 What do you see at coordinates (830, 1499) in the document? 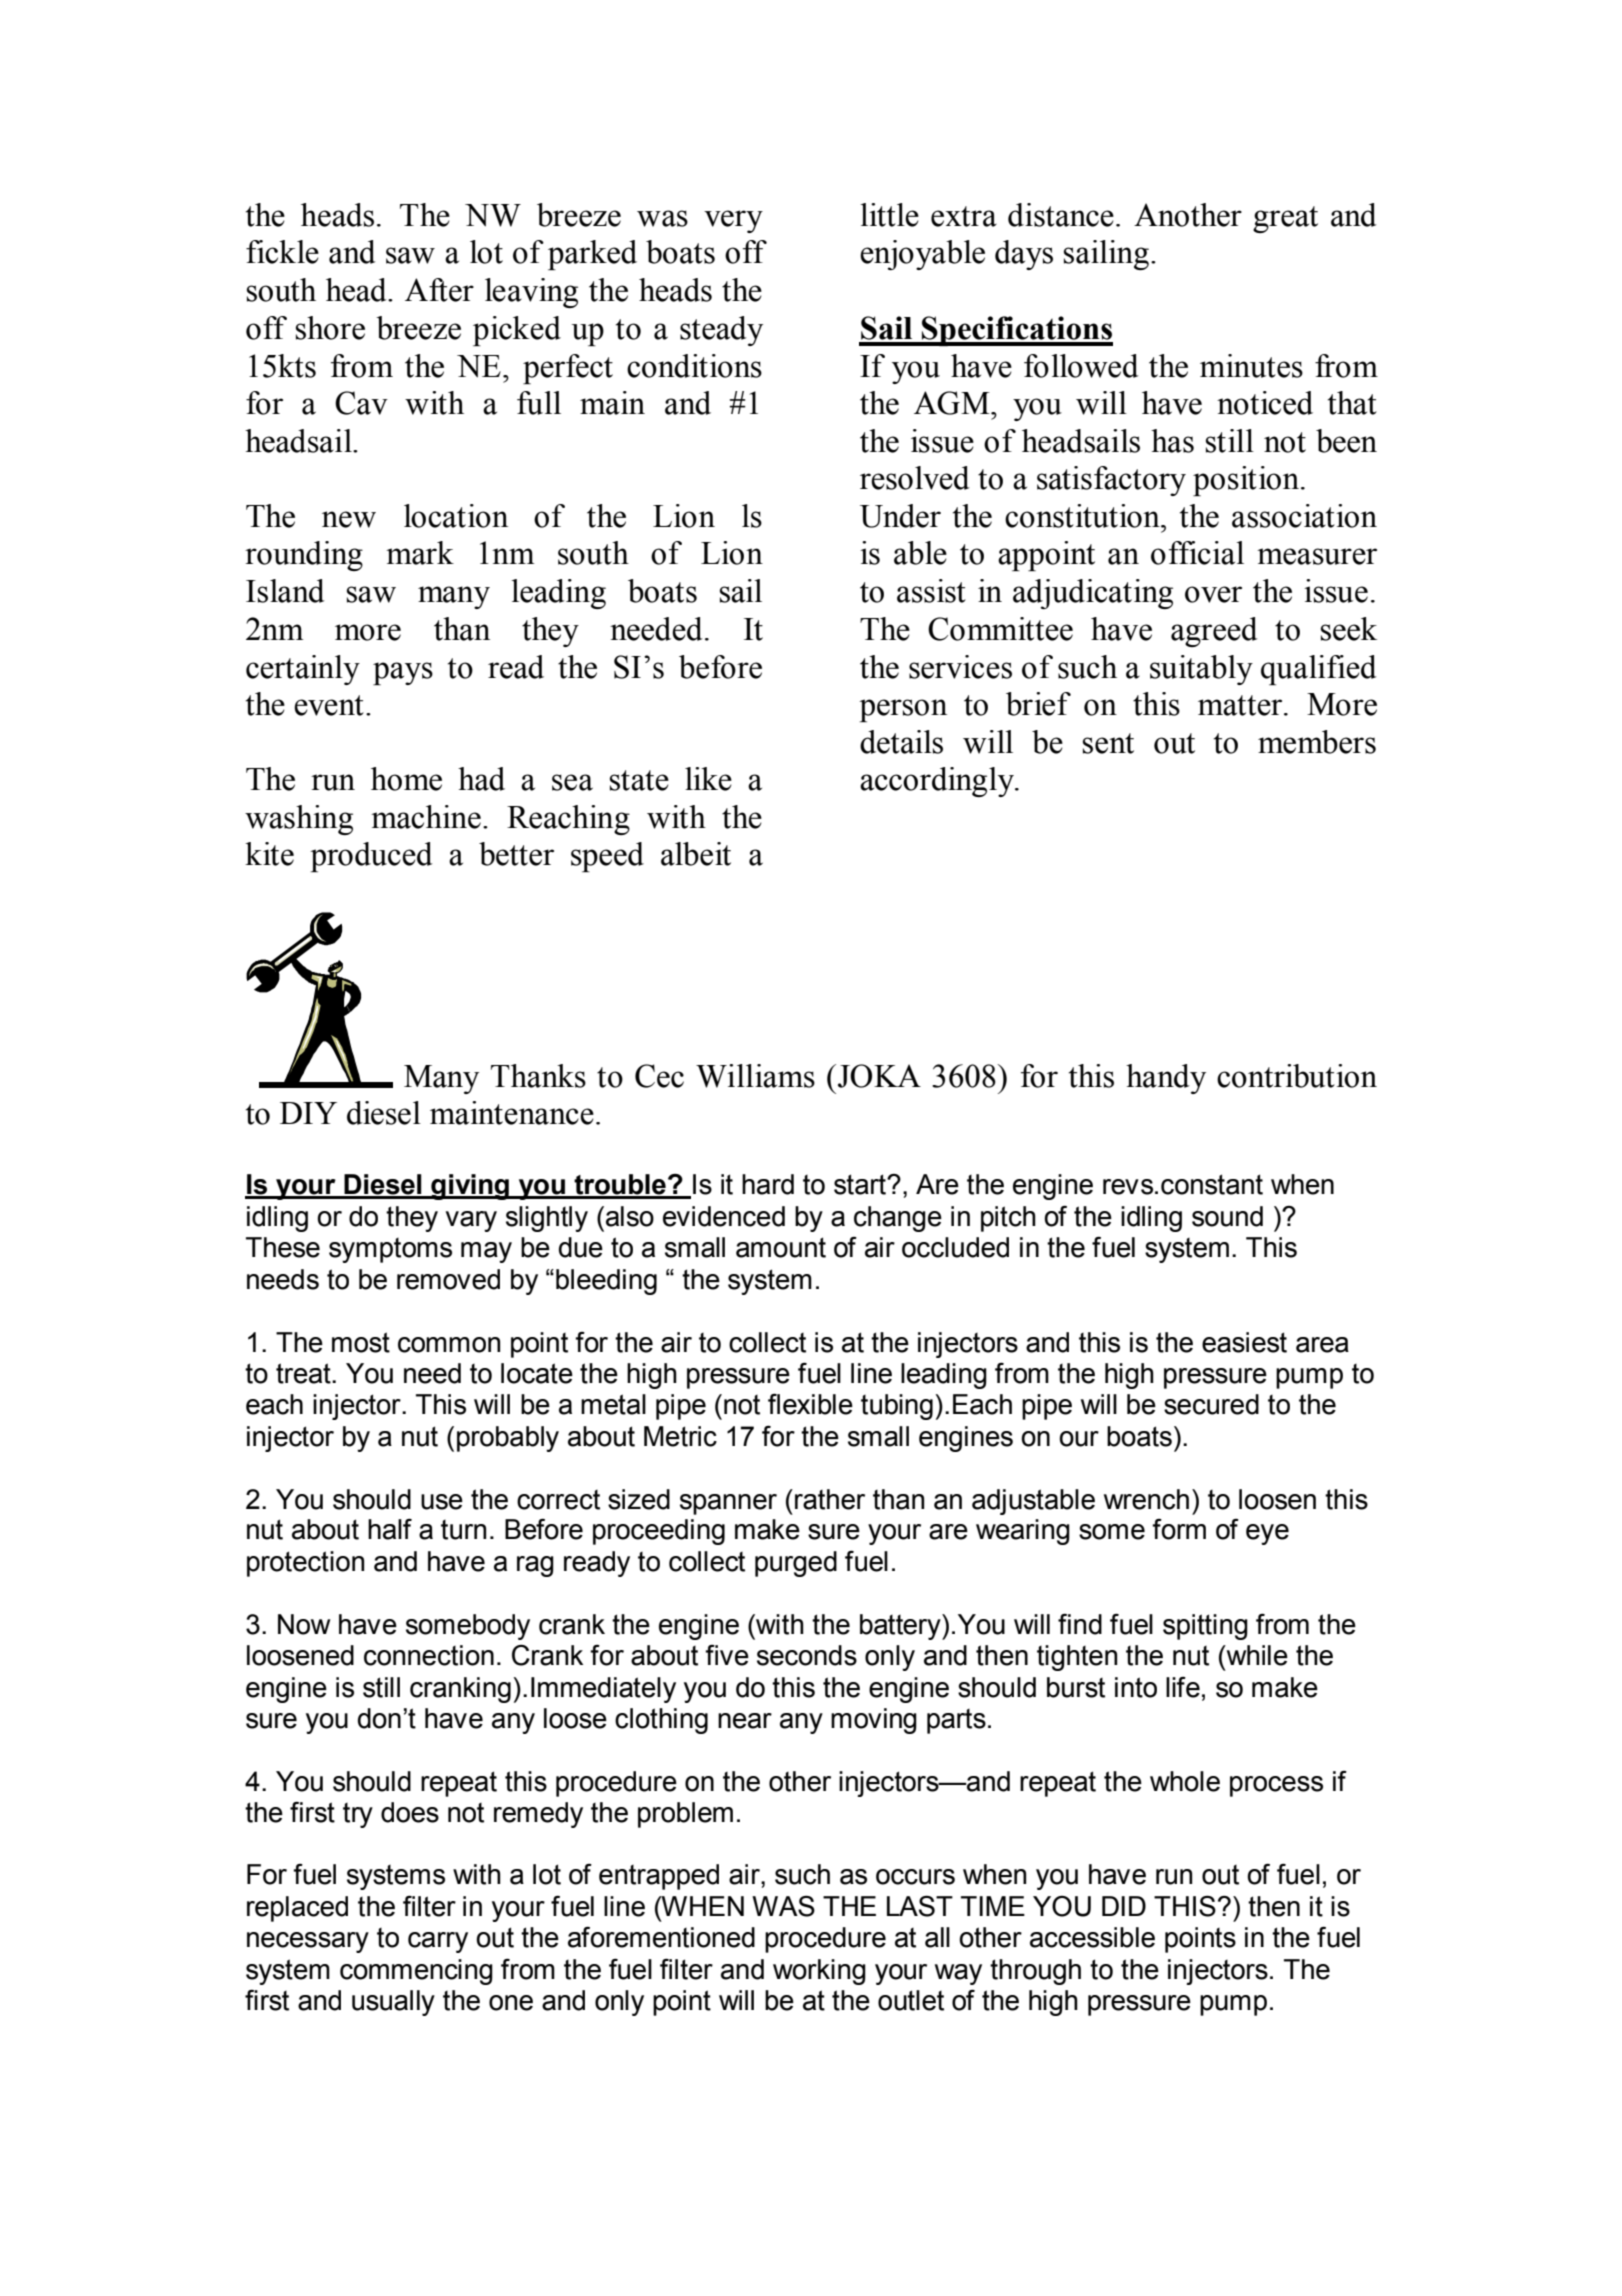
I see `rather` at bounding box center [830, 1499].
